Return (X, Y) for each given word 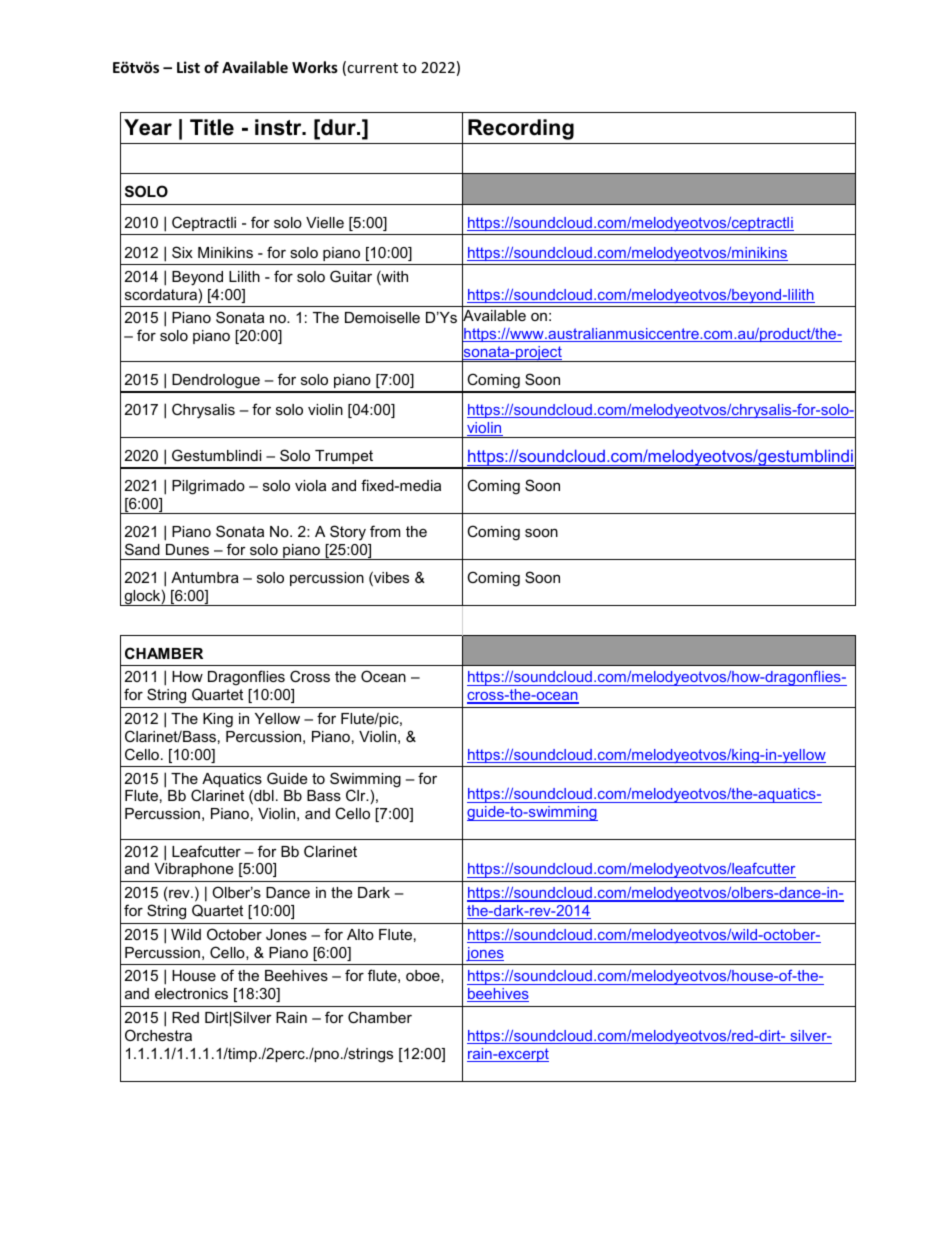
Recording (521, 129)
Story (348, 533)
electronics (191, 993)
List (188, 67)
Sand (142, 549)
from (385, 531)
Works (315, 67)
